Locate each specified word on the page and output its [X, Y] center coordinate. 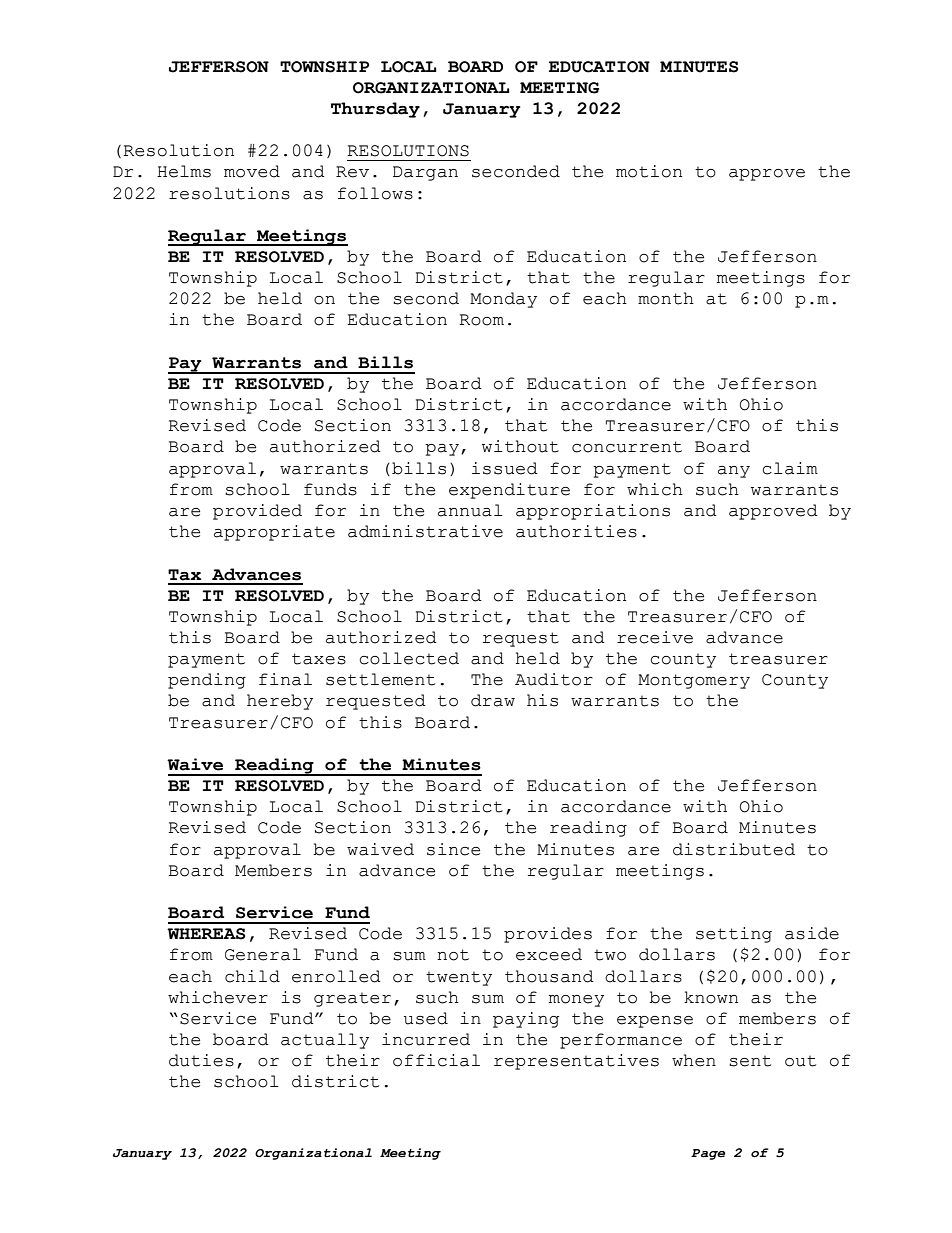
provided [257, 512]
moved [252, 171]
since [453, 849]
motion [649, 171]
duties [201, 1060]
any [734, 472]
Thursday [375, 110]
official [436, 1060]
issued [505, 468]
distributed [734, 849]
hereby [280, 702]
